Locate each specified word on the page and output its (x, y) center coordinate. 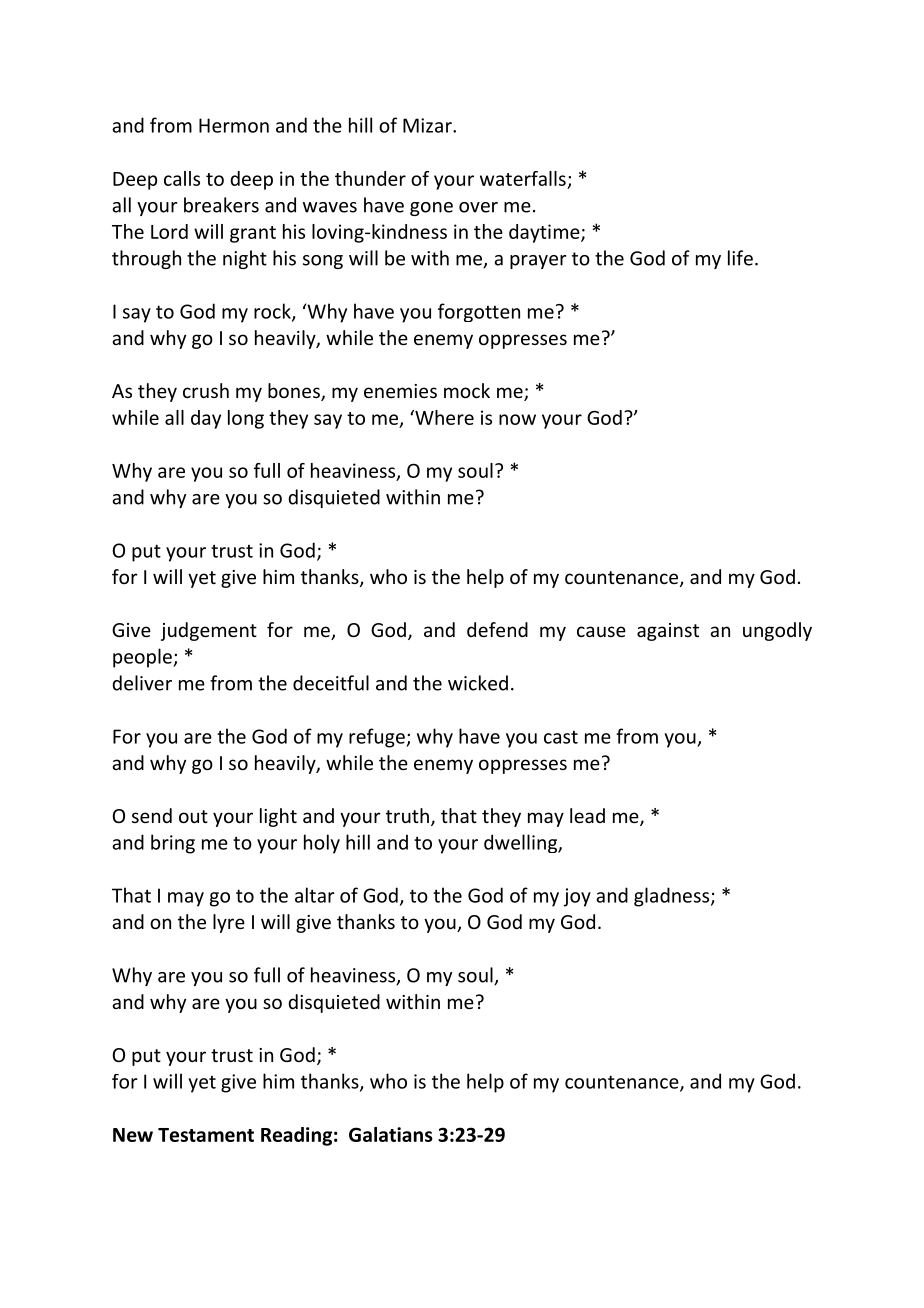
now (517, 419)
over (478, 207)
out (193, 816)
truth (407, 815)
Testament (206, 1135)
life (740, 258)
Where (443, 417)
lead (587, 815)
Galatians (391, 1134)
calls (182, 178)
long (246, 419)
